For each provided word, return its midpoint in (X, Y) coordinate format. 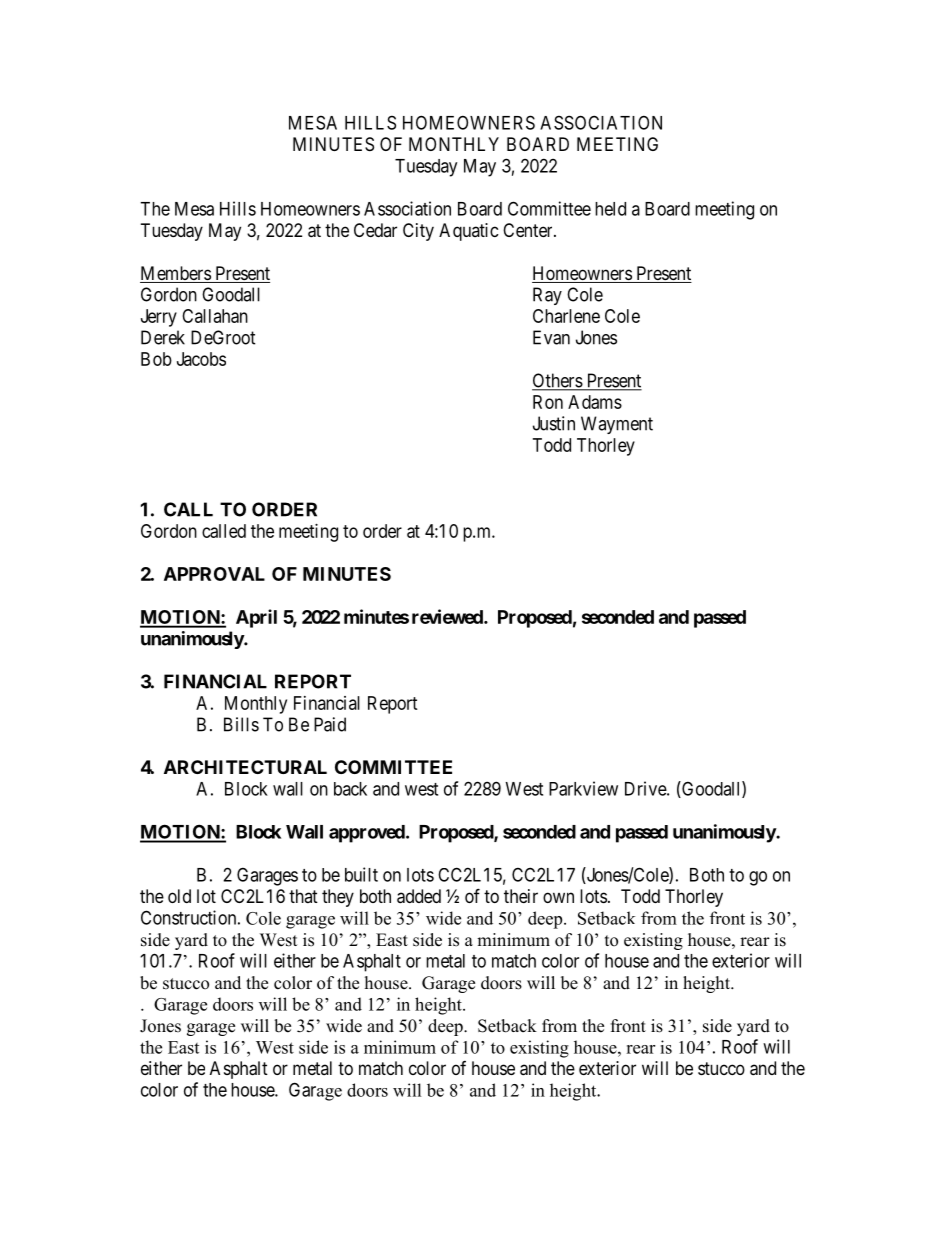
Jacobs (201, 359)
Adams (595, 402)
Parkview (583, 788)
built (361, 874)
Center (529, 230)
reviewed (448, 616)
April (256, 618)
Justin (554, 423)
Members (176, 274)
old (179, 896)
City (418, 232)
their (521, 896)
